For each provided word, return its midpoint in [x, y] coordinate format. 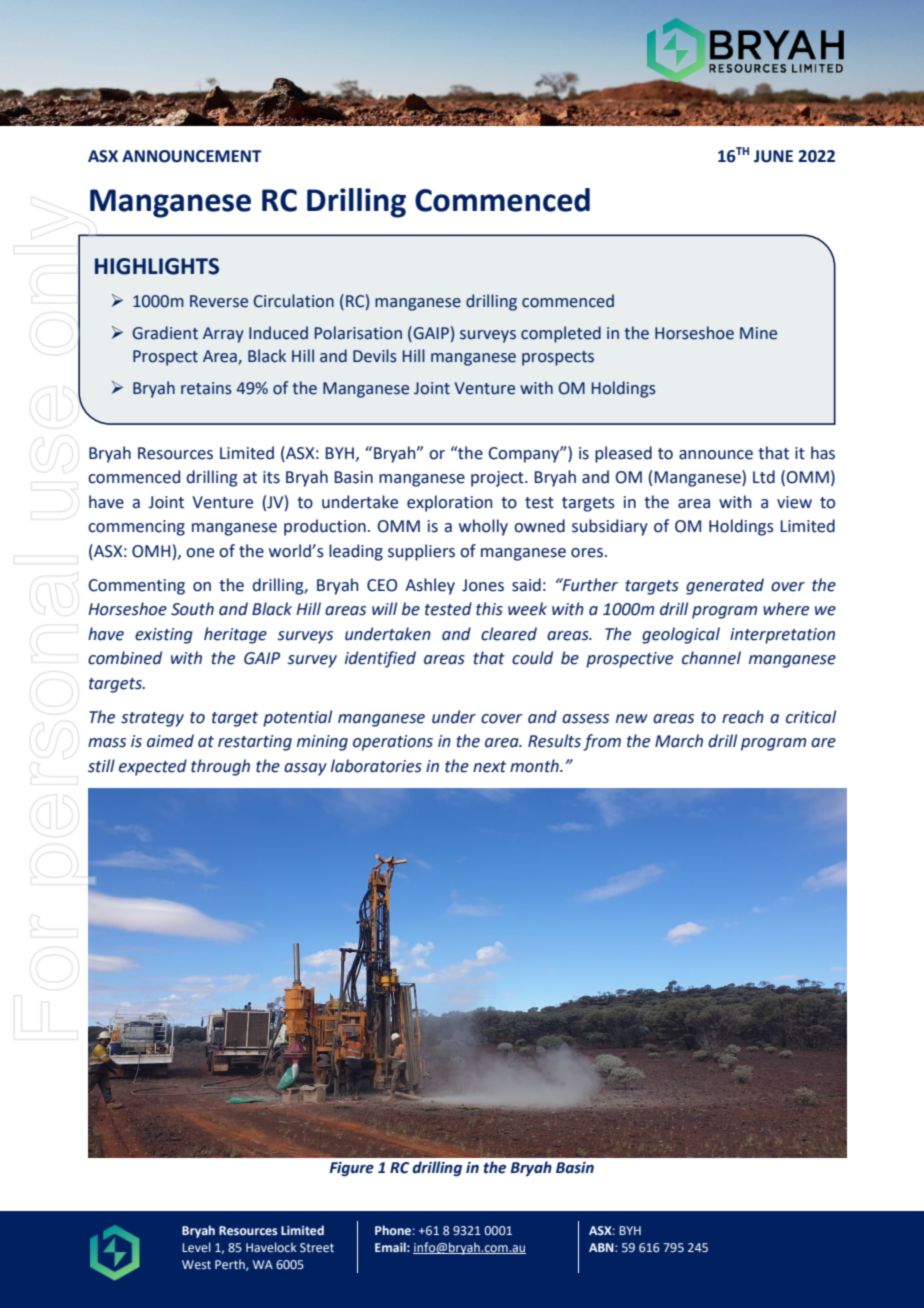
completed [561, 334]
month [535, 766]
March [679, 741]
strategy [152, 719]
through [220, 767]
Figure [351, 1169]
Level [196, 1247]
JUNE [773, 156]
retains [206, 388]
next [489, 767]
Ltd [764, 477]
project [498, 479]
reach [743, 717]
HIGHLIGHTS [157, 266]
